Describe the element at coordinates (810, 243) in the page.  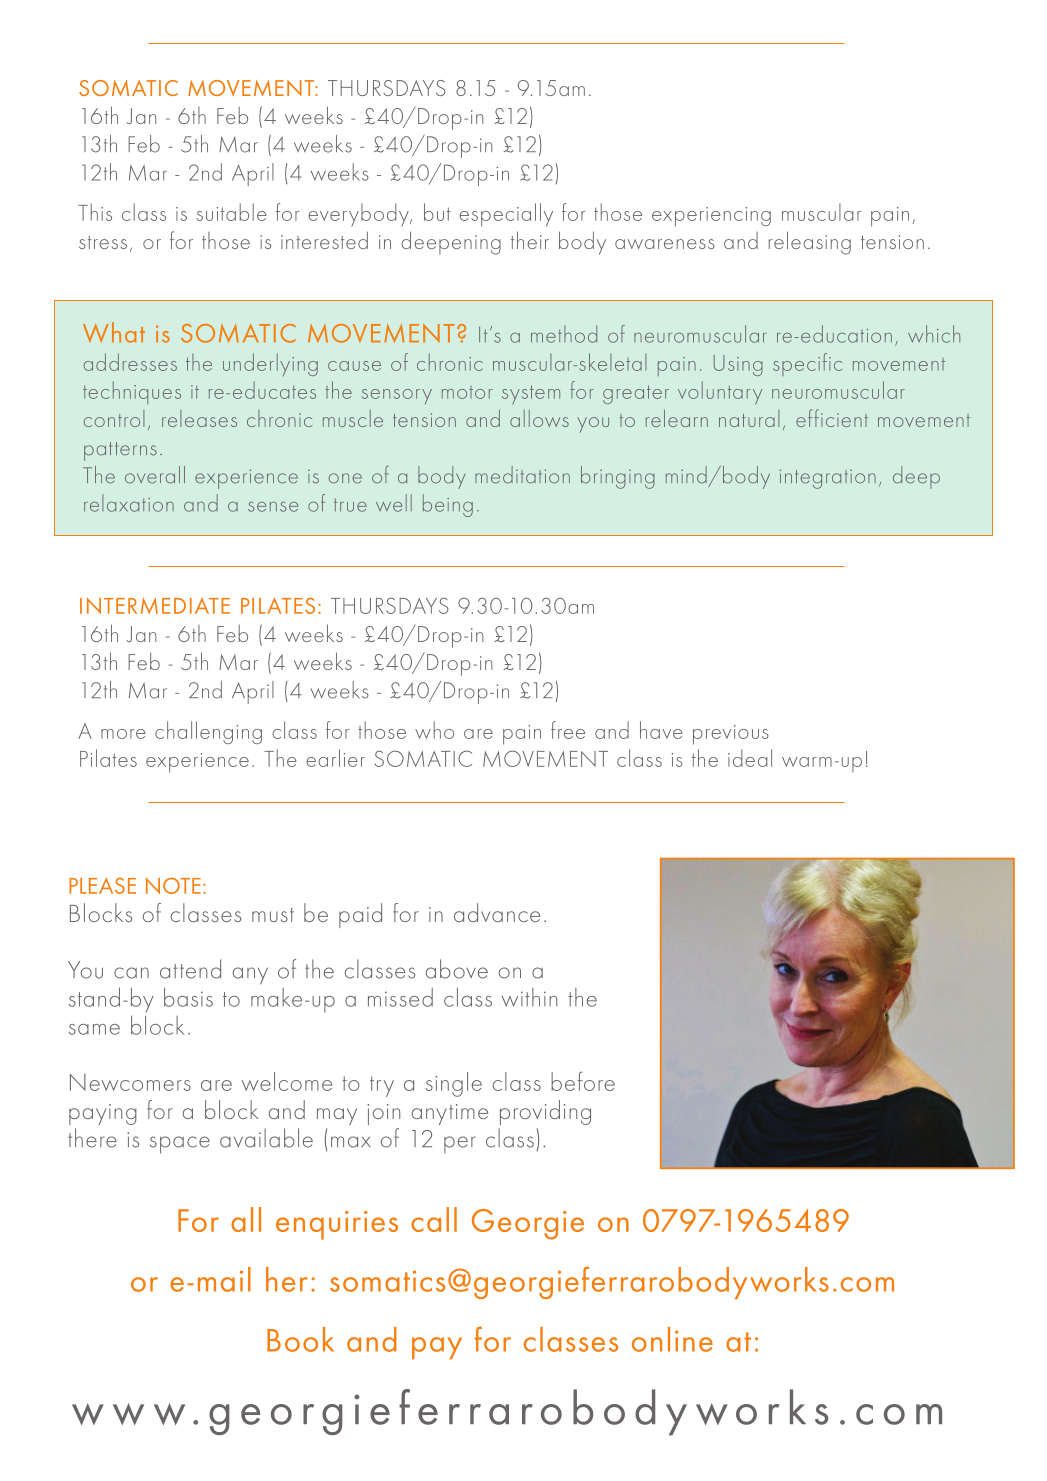
I see `releasing` at that location.
